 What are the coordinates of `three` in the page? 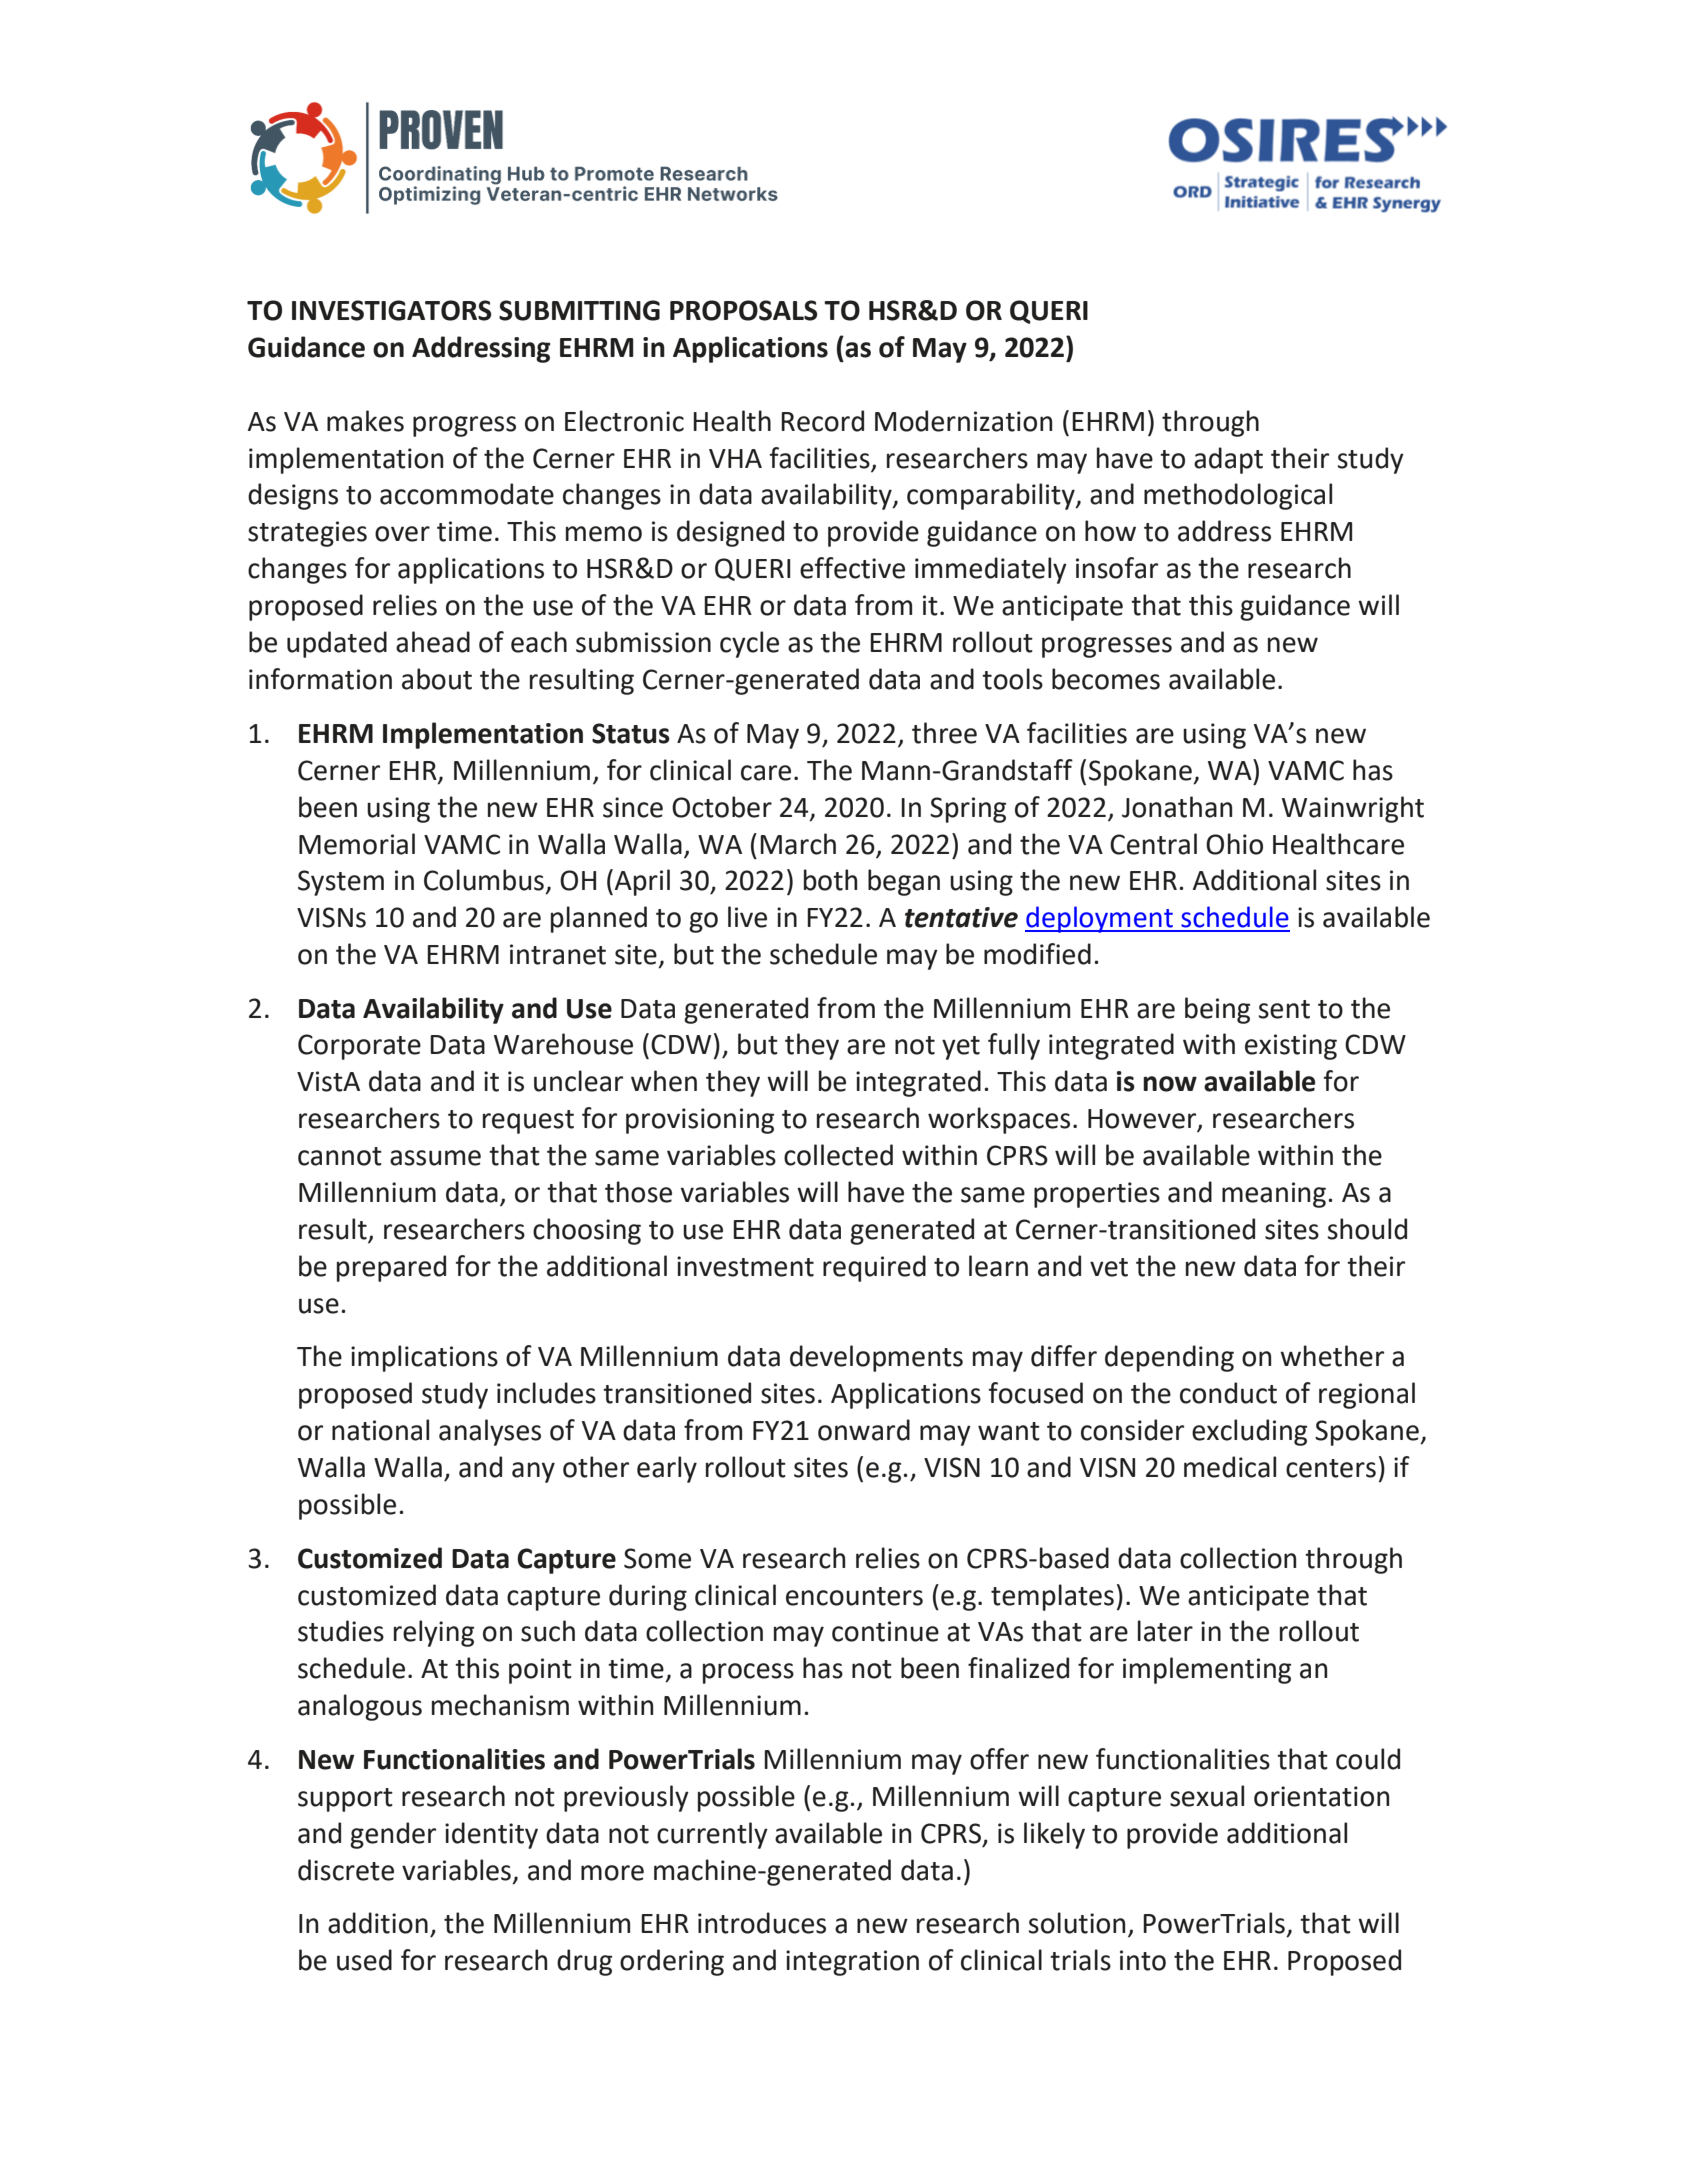 It's located at (944, 733).
